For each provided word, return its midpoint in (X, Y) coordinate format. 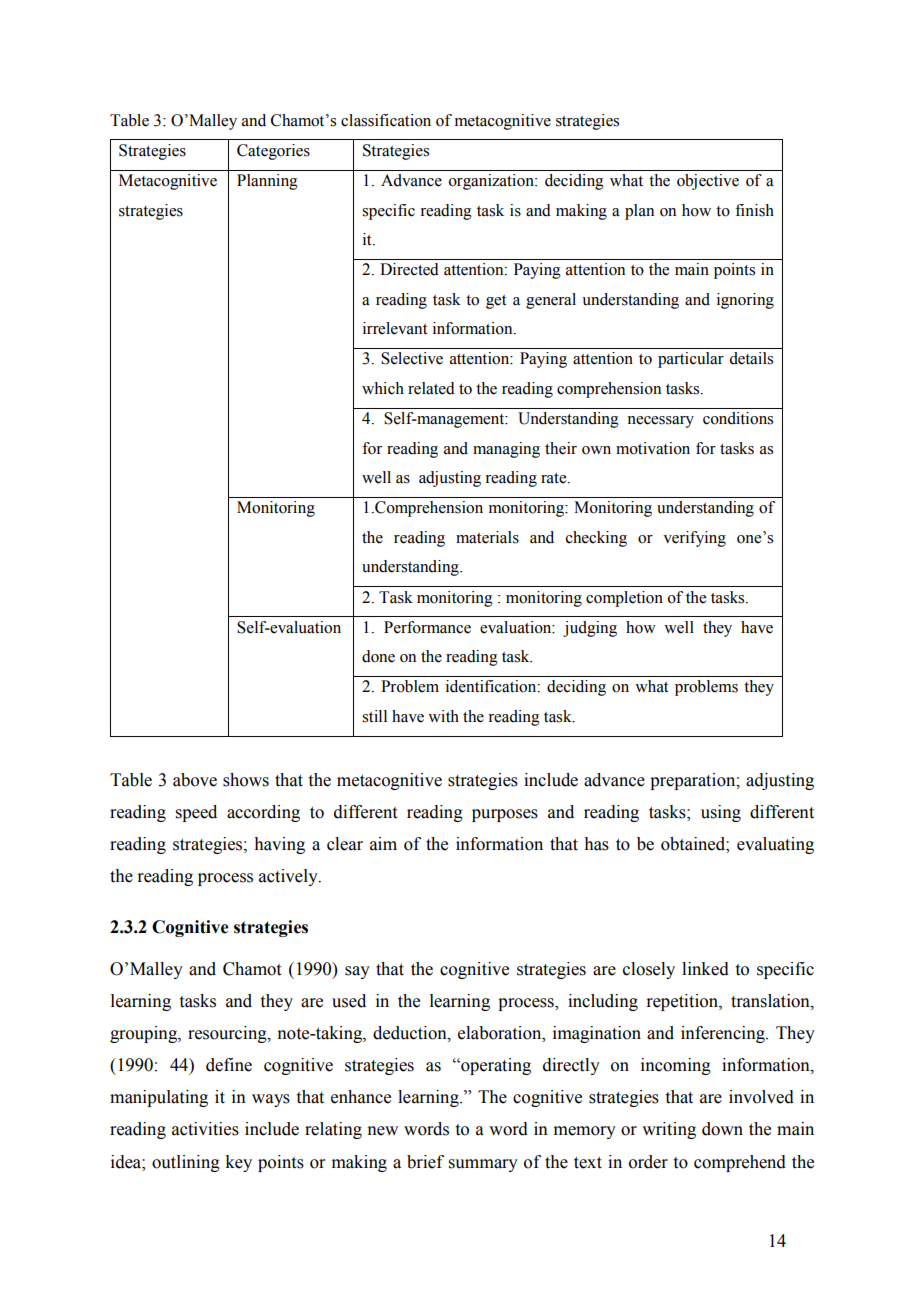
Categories (273, 152)
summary (483, 1165)
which (383, 388)
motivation (653, 448)
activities (205, 1129)
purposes (505, 815)
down (722, 1129)
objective (708, 182)
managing (506, 450)
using (721, 813)
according (263, 813)
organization (492, 182)
